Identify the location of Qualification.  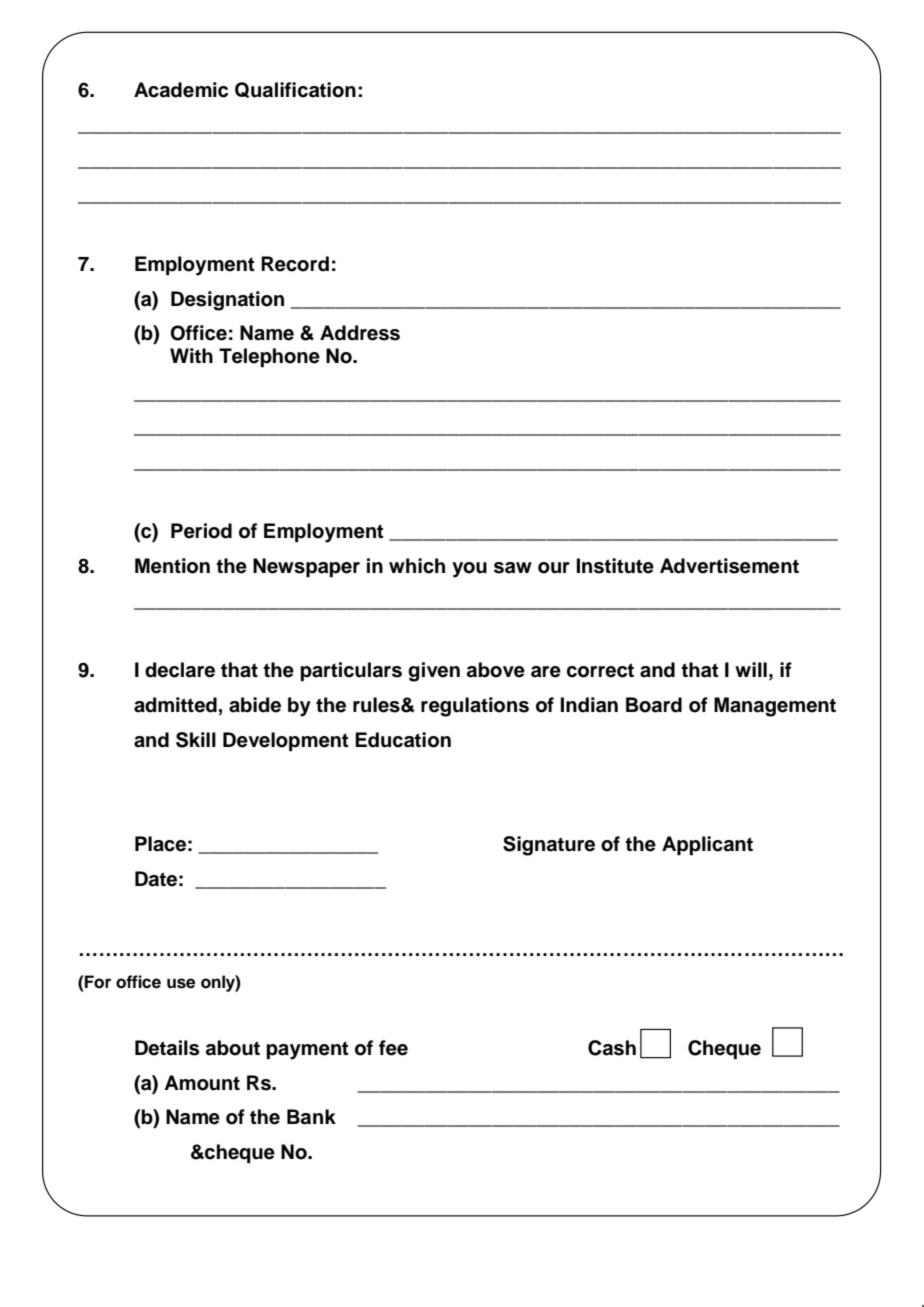
(295, 90).
